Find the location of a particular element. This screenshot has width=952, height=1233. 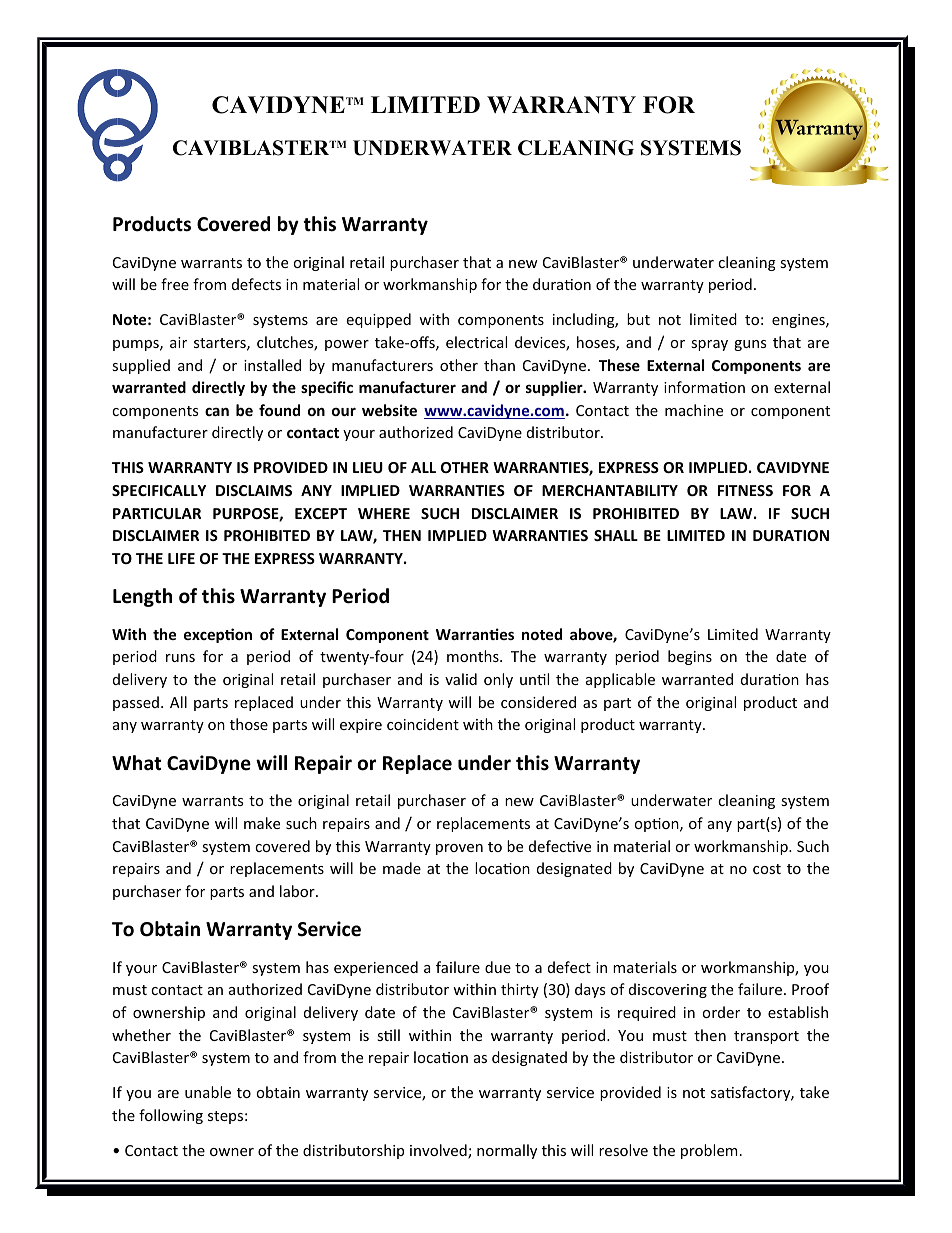

following is located at coordinates (171, 1116).
